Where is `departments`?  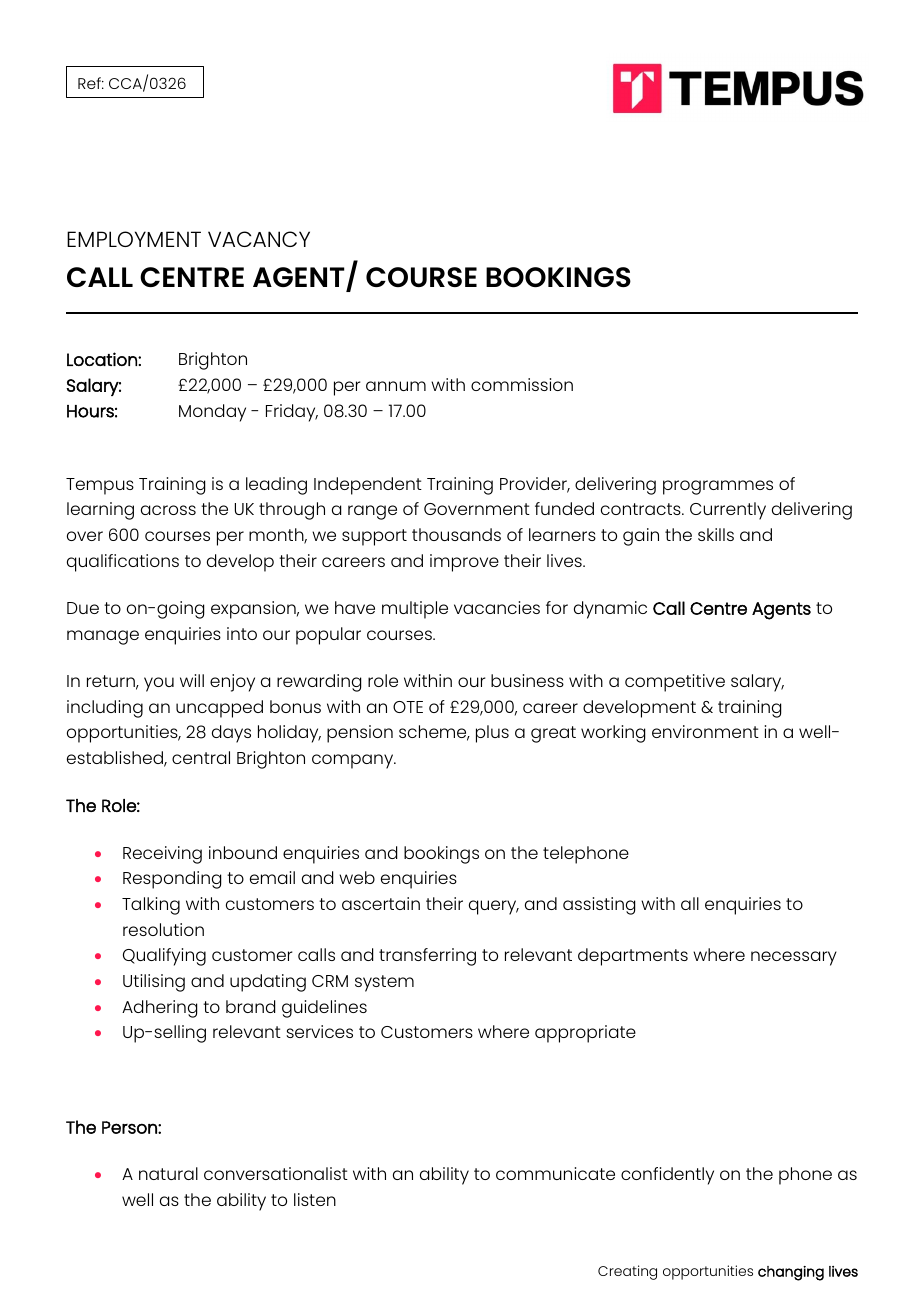 departments is located at coordinates (633, 957).
